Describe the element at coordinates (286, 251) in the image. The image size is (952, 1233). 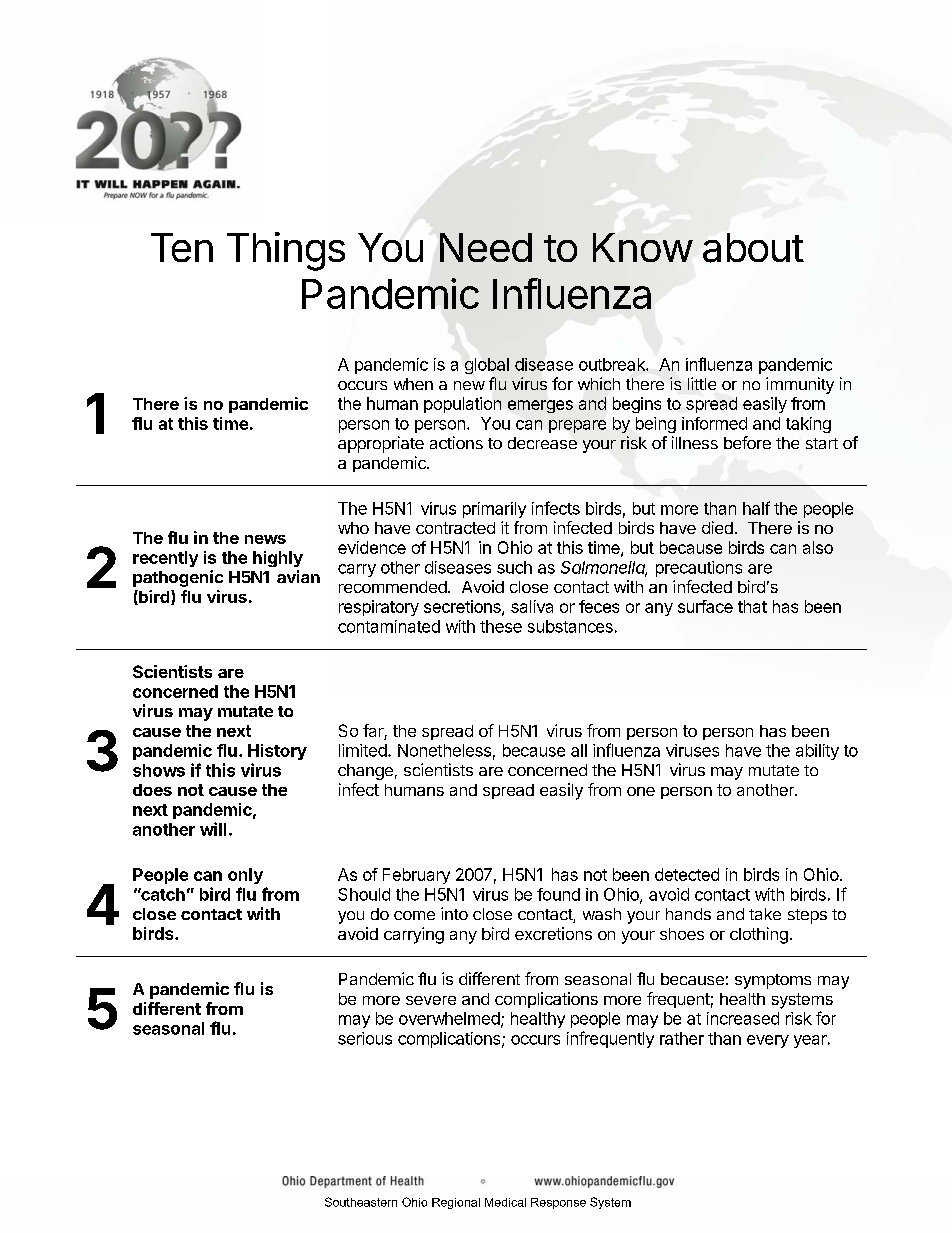
I see `Things` at that location.
